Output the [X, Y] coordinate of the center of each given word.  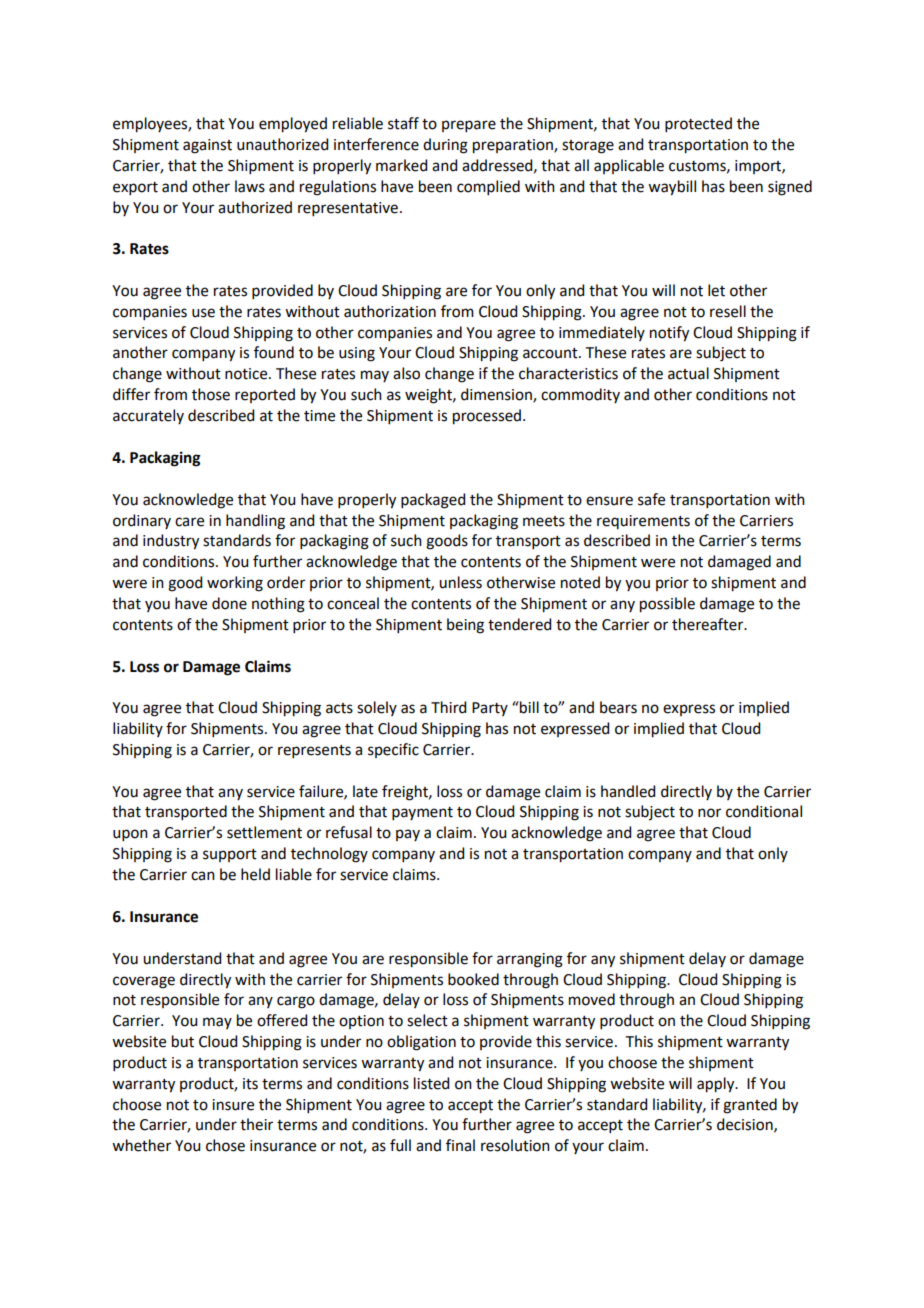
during [445, 146]
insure [233, 1105]
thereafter [709, 624]
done [229, 603]
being [465, 626]
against [207, 146]
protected [698, 124]
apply [717, 1085]
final [460, 1145]
